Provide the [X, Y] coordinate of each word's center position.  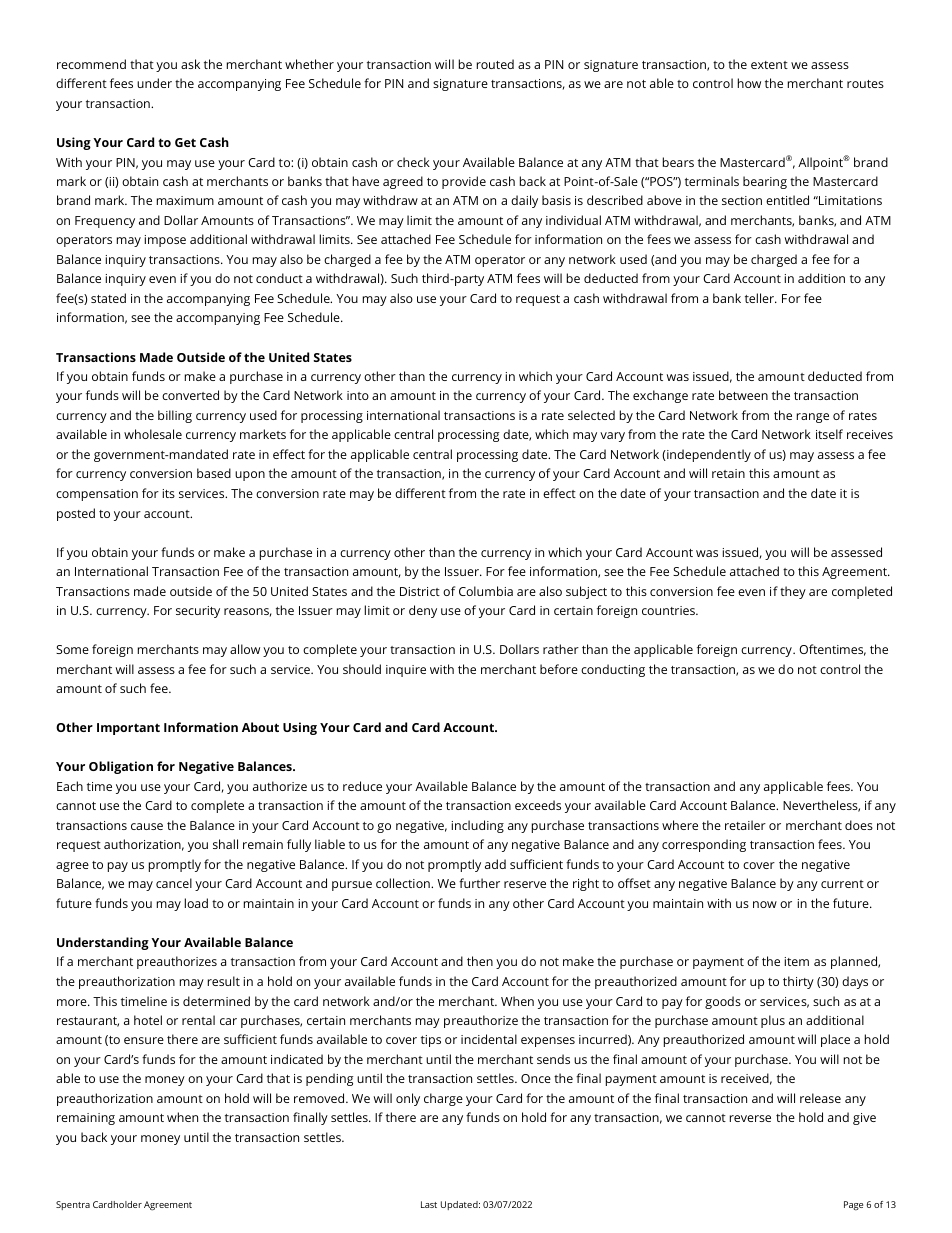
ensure [144, 1040]
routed [495, 64]
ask [190, 64]
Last [429, 1204]
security [198, 612]
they [793, 592]
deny [423, 611]
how [749, 83]
